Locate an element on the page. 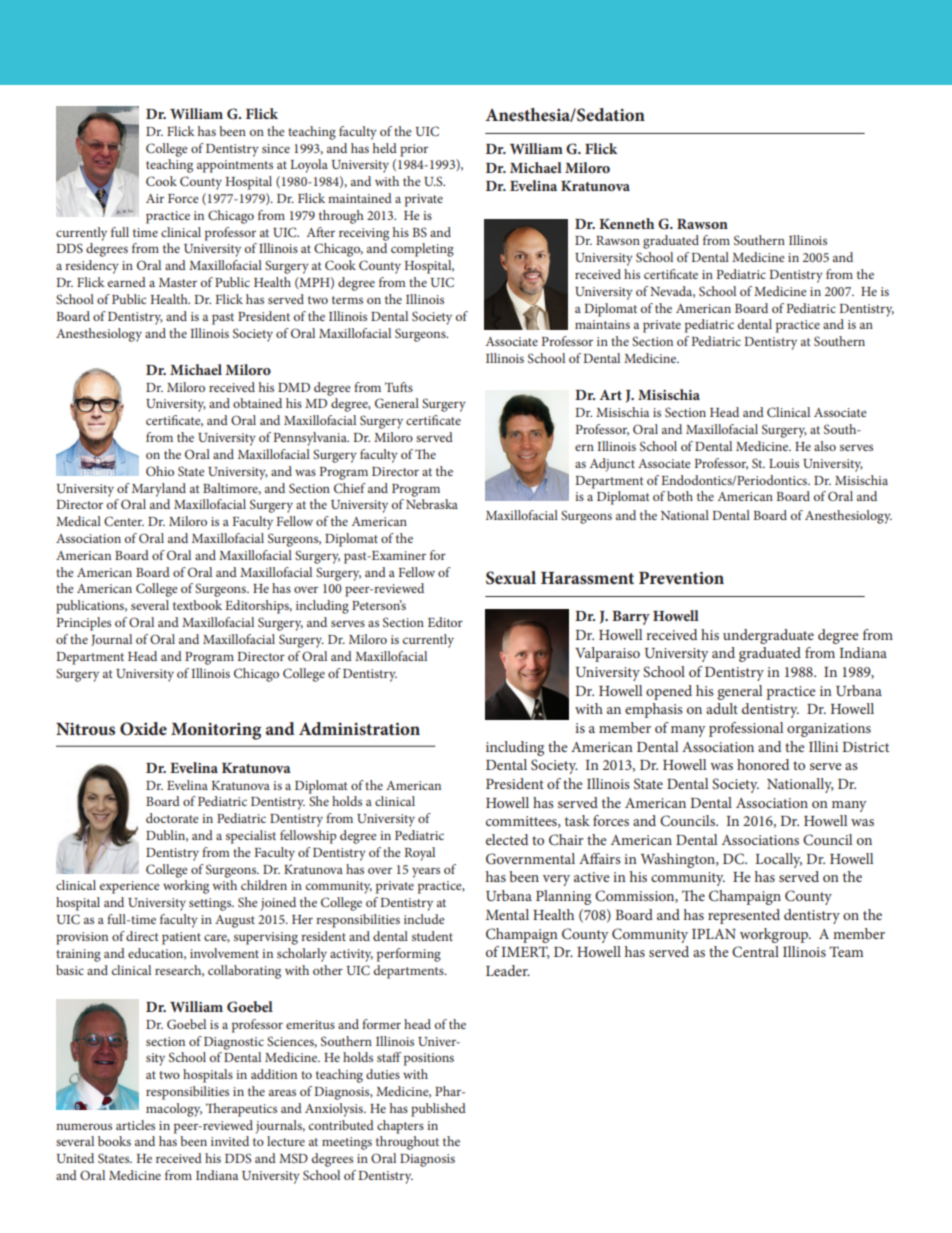 The width and height of the document is (952, 1233). working is located at coordinates (186, 887).
